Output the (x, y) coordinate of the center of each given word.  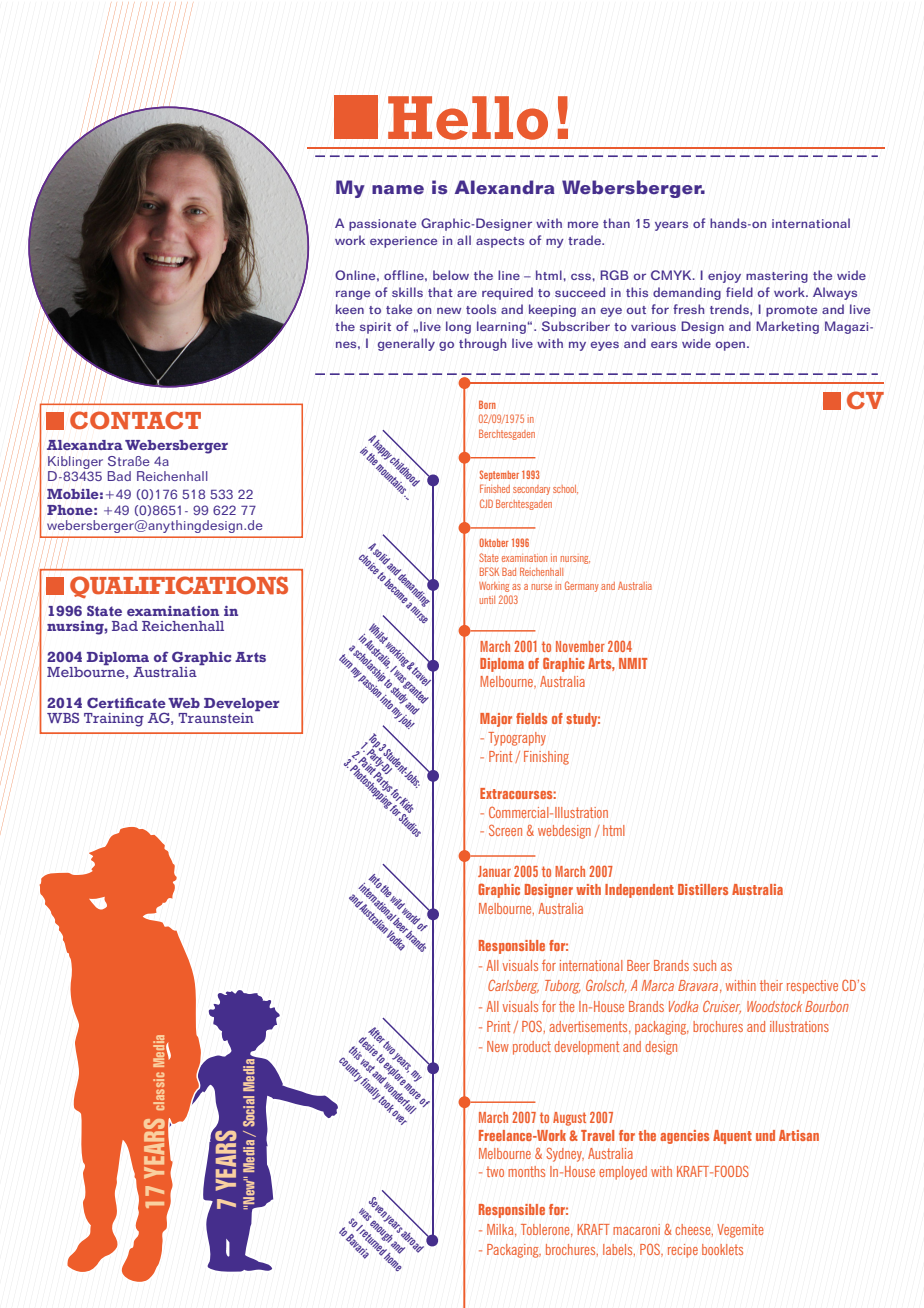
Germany (582, 586)
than (616, 223)
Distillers (703, 889)
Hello (468, 118)
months (526, 1171)
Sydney (565, 1155)
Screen (505, 830)
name (398, 190)
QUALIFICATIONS (179, 587)
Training (114, 720)
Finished (495, 488)
